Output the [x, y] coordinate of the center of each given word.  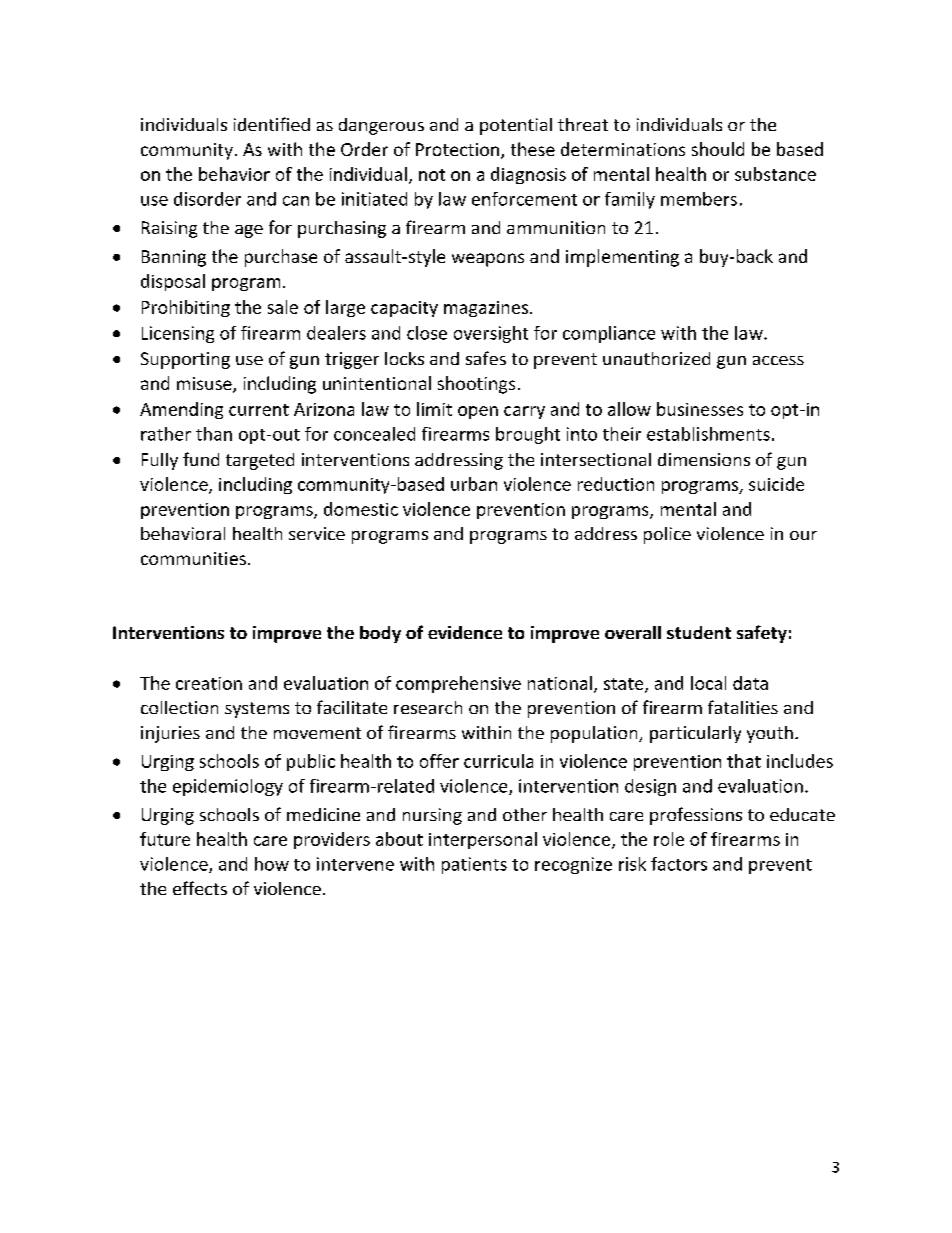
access [778, 360]
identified [272, 124]
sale [283, 307]
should [718, 149]
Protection [457, 149]
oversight [491, 334]
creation [209, 683]
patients [474, 865]
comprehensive [458, 684]
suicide [776, 484]
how [272, 864]
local [708, 683]
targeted [260, 461]
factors [679, 864]
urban [474, 484]
